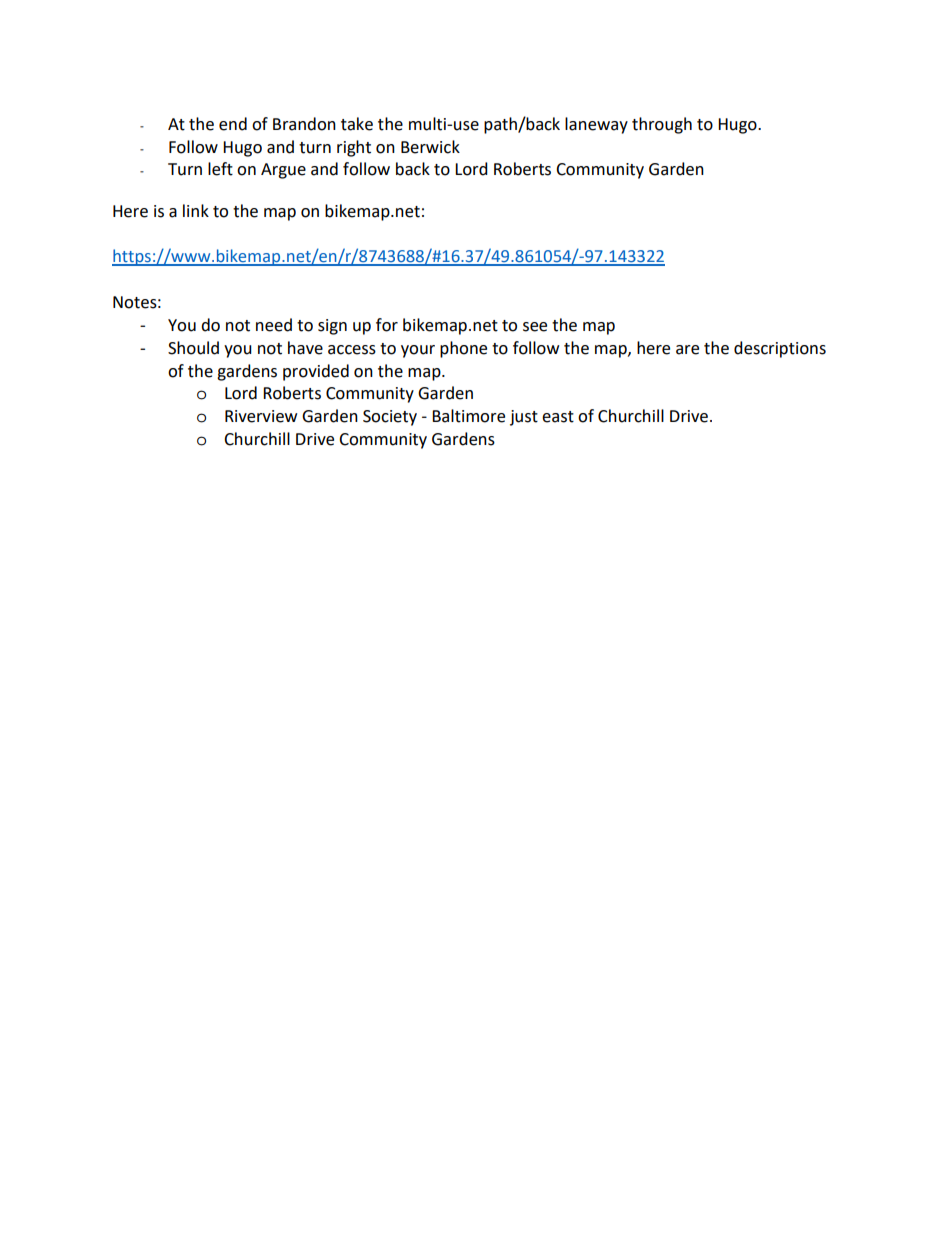 Image resolution: width=952 pixels, height=1233 pixels. Describe the element at coordinates (274, 325) in the image. I see `need` at that location.
